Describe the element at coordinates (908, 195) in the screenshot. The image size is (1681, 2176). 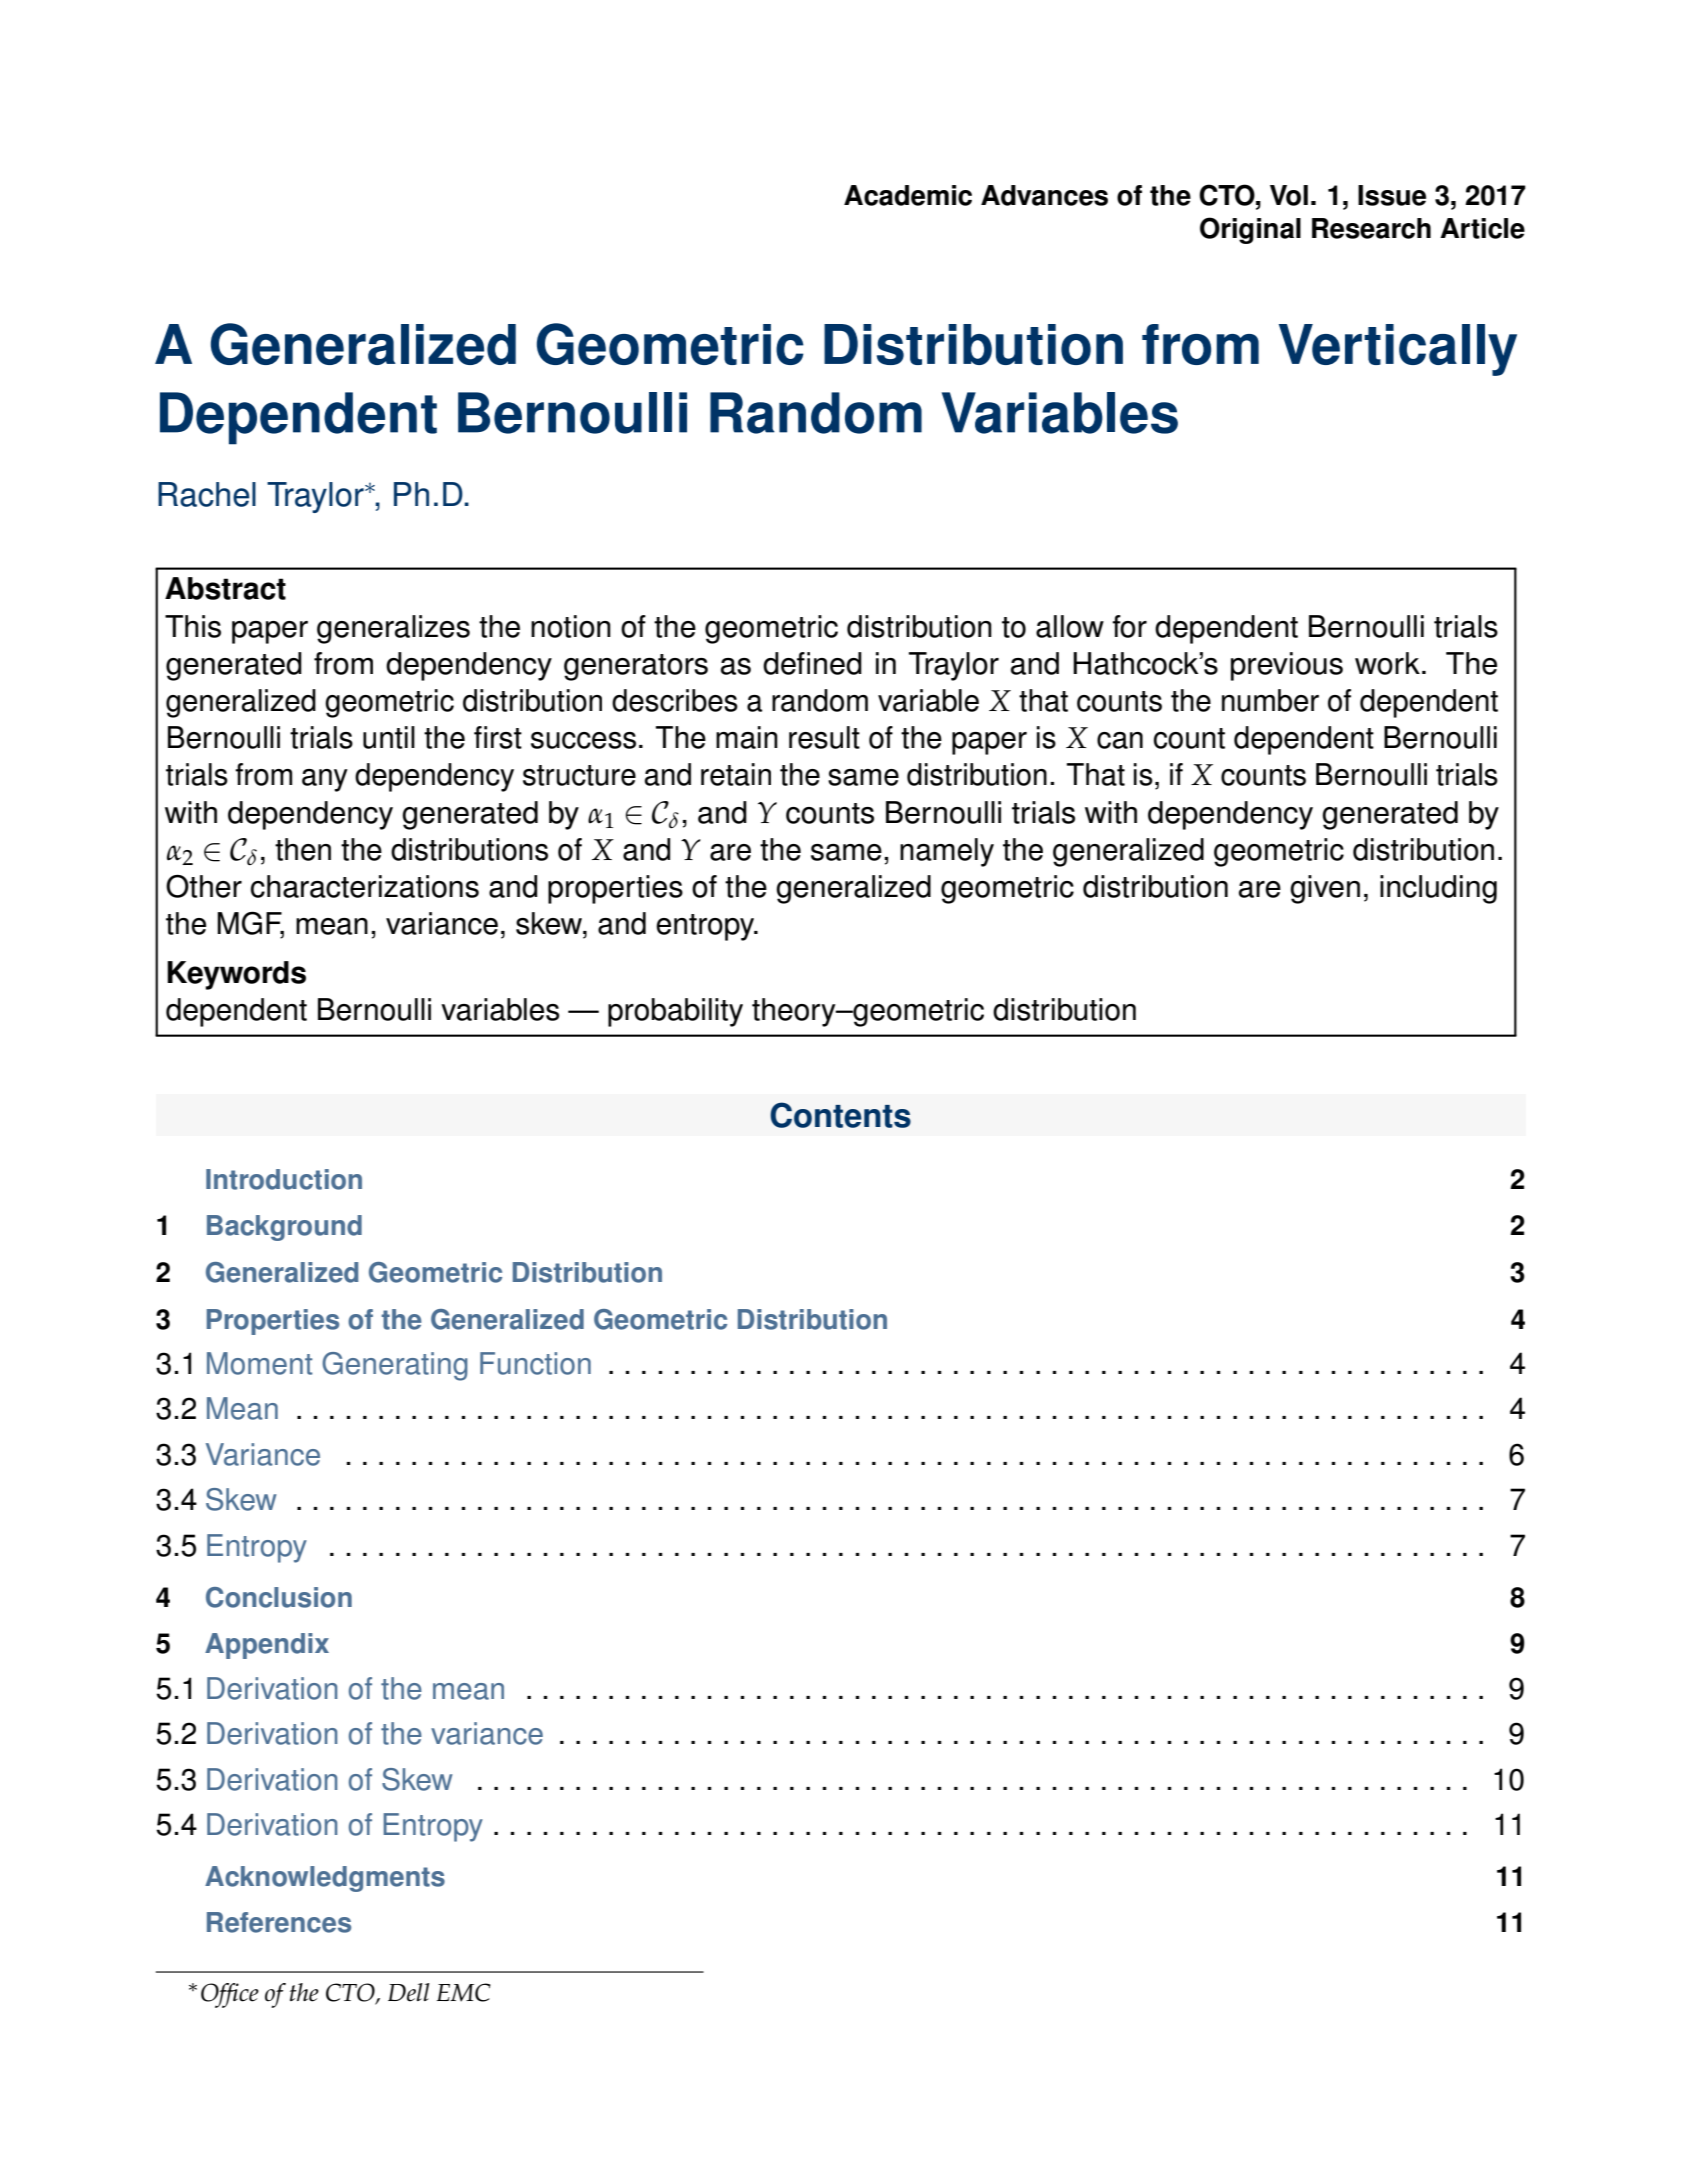
I see `Academic` at that location.
